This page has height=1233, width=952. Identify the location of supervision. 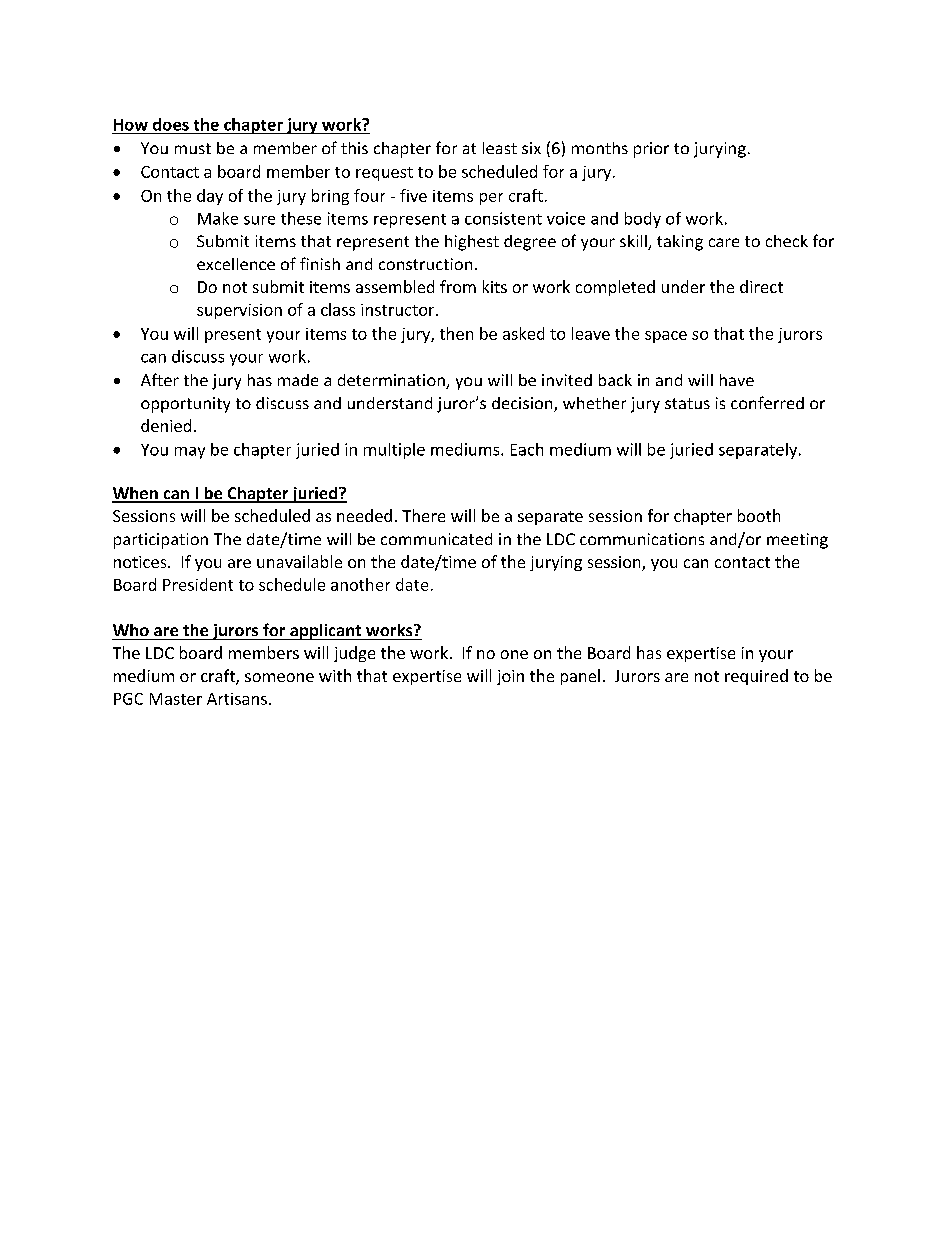
(239, 311).
